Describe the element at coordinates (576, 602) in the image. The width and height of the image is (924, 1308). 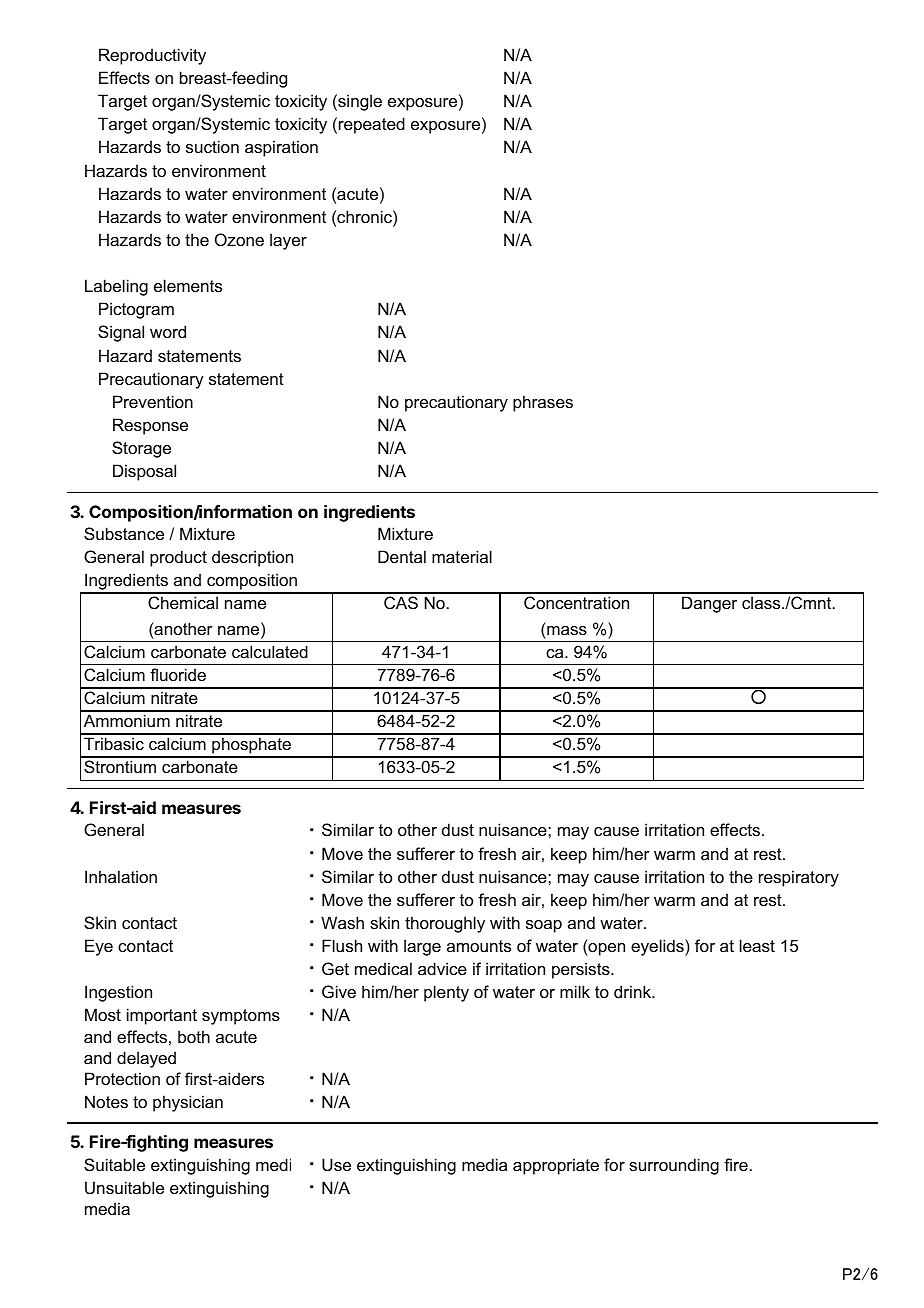
I see `Concentration` at that location.
